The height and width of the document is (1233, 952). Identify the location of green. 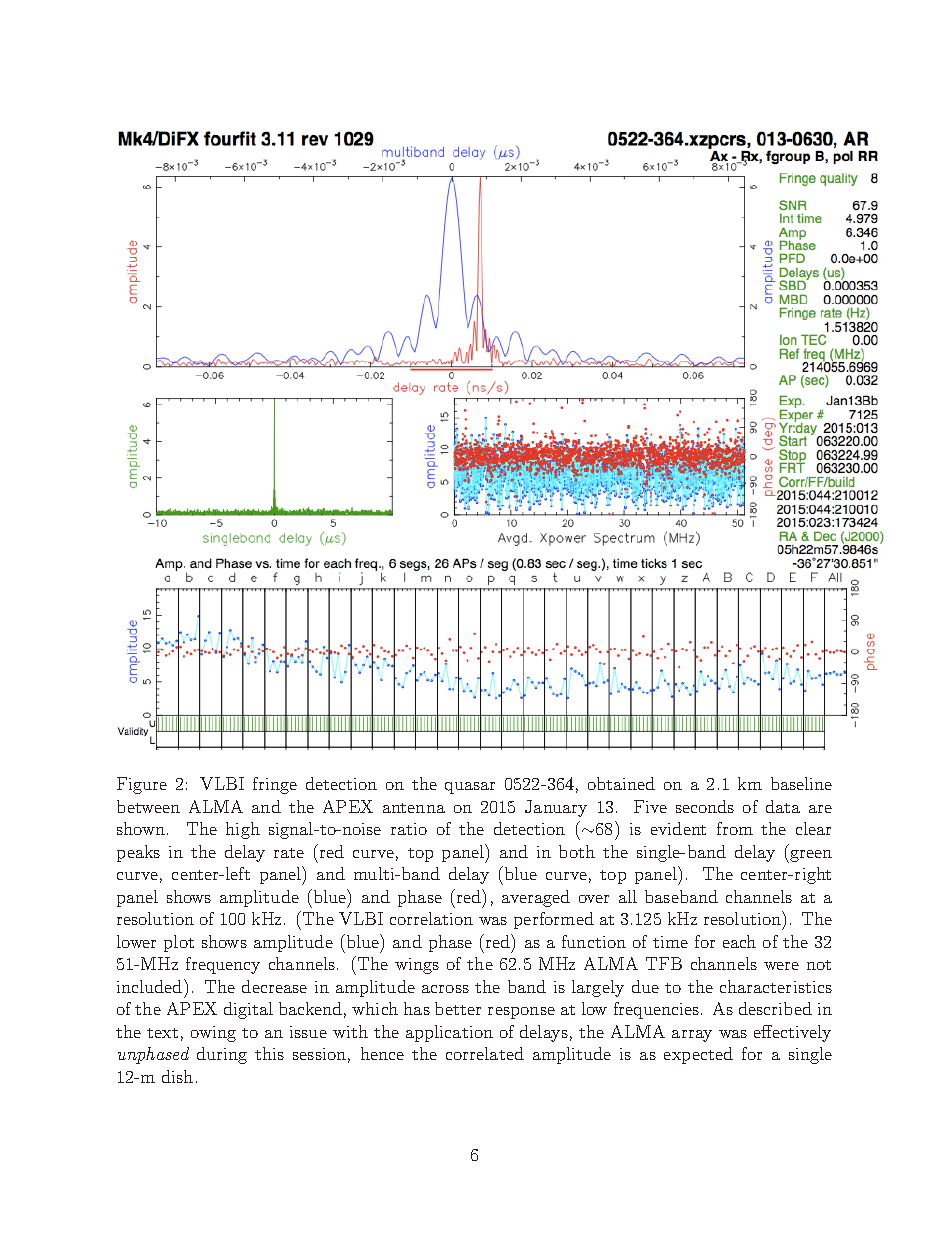
(810, 856).
